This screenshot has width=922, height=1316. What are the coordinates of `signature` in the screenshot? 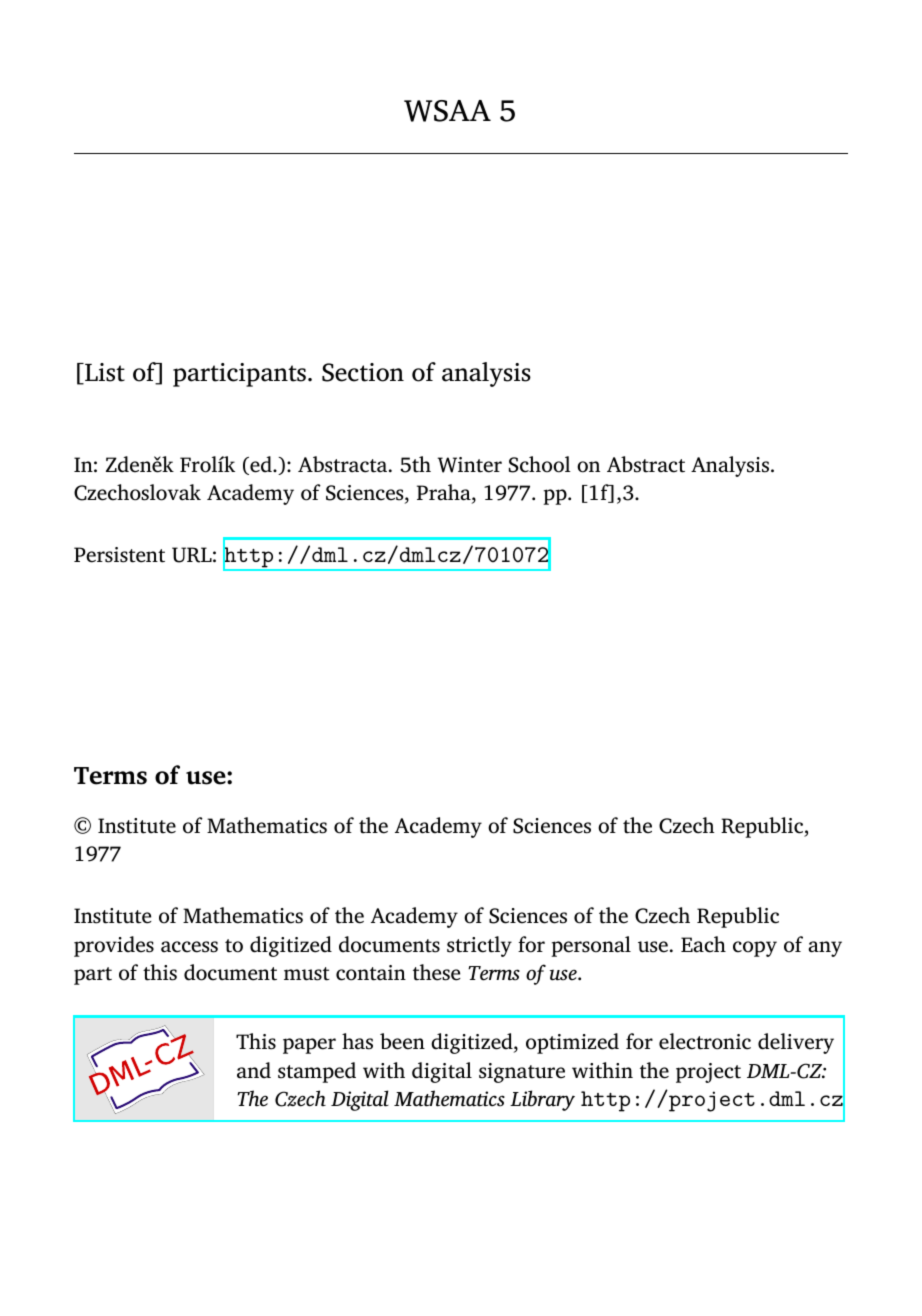 It's located at (522, 1073).
